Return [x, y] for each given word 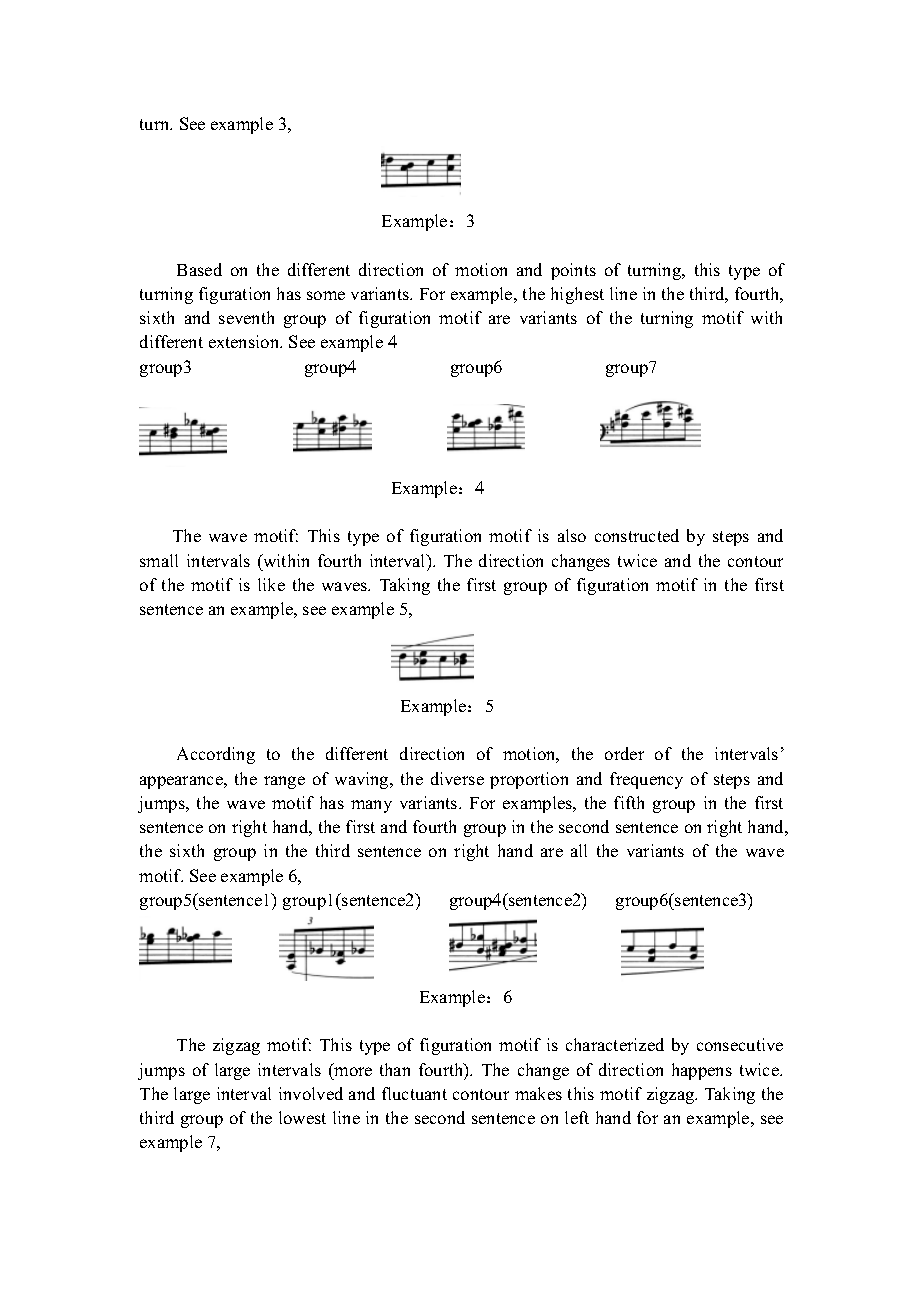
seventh [246, 317]
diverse [457, 778]
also [572, 535]
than [395, 1069]
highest [577, 295]
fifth [629, 802]
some [326, 295]
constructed [637, 535]
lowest [302, 1117]
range [284, 782]
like [271, 584]
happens [702, 1071]
